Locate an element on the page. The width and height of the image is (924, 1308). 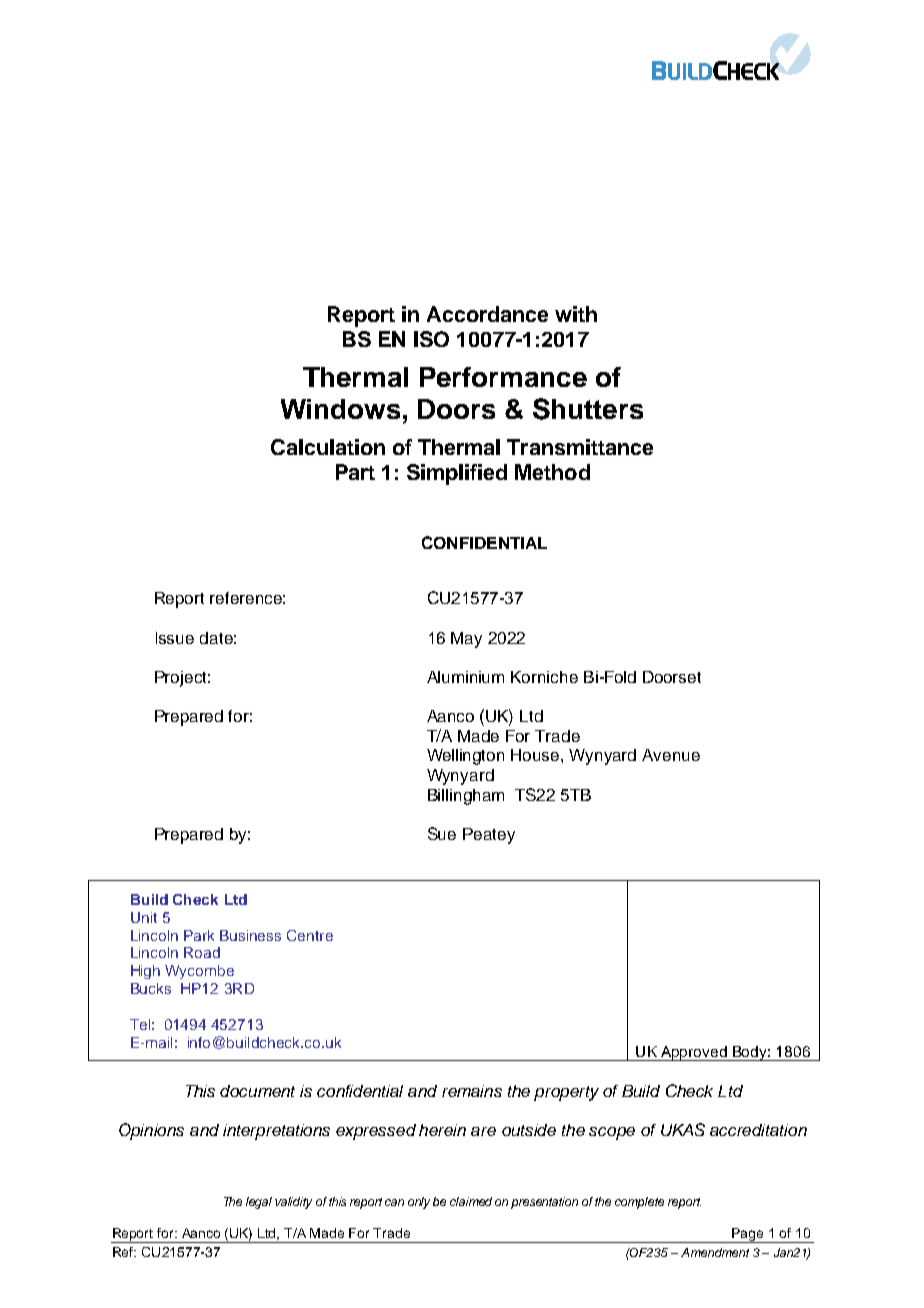
with is located at coordinates (576, 314).
